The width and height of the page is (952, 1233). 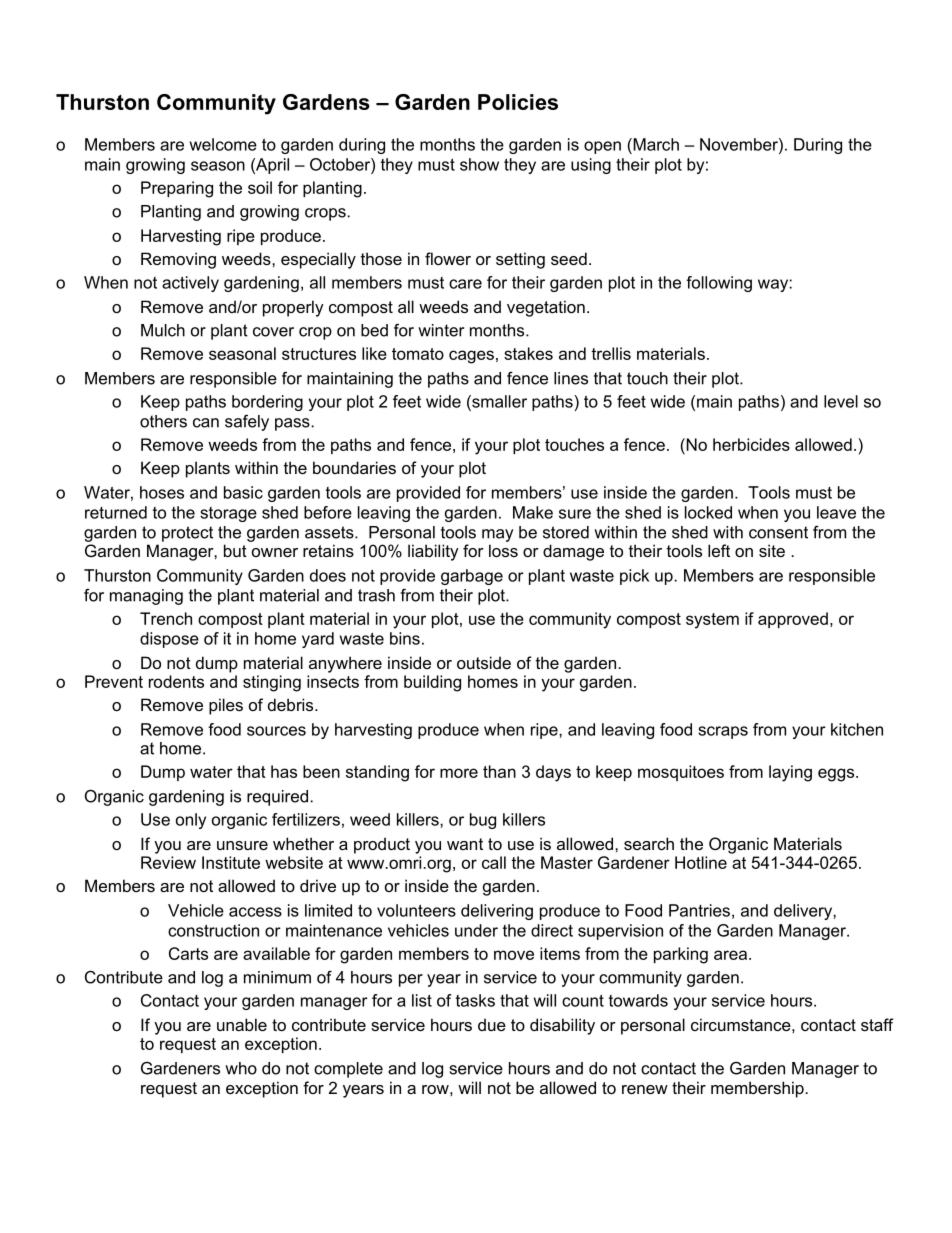 What do you see at coordinates (719, 284) in the page?
I see `following` at bounding box center [719, 284].
